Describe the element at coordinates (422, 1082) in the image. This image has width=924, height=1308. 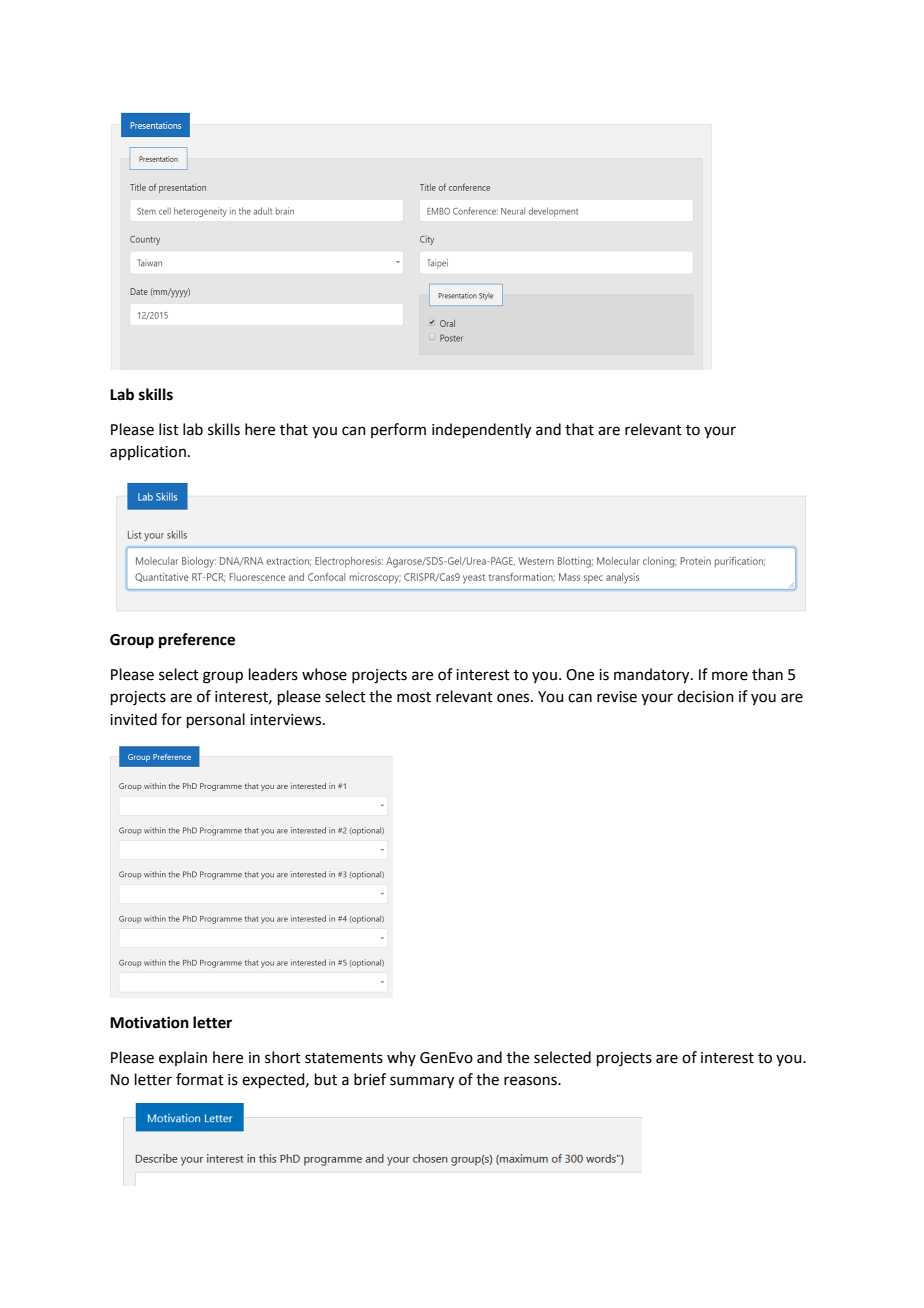
I see `summary` at that location.
